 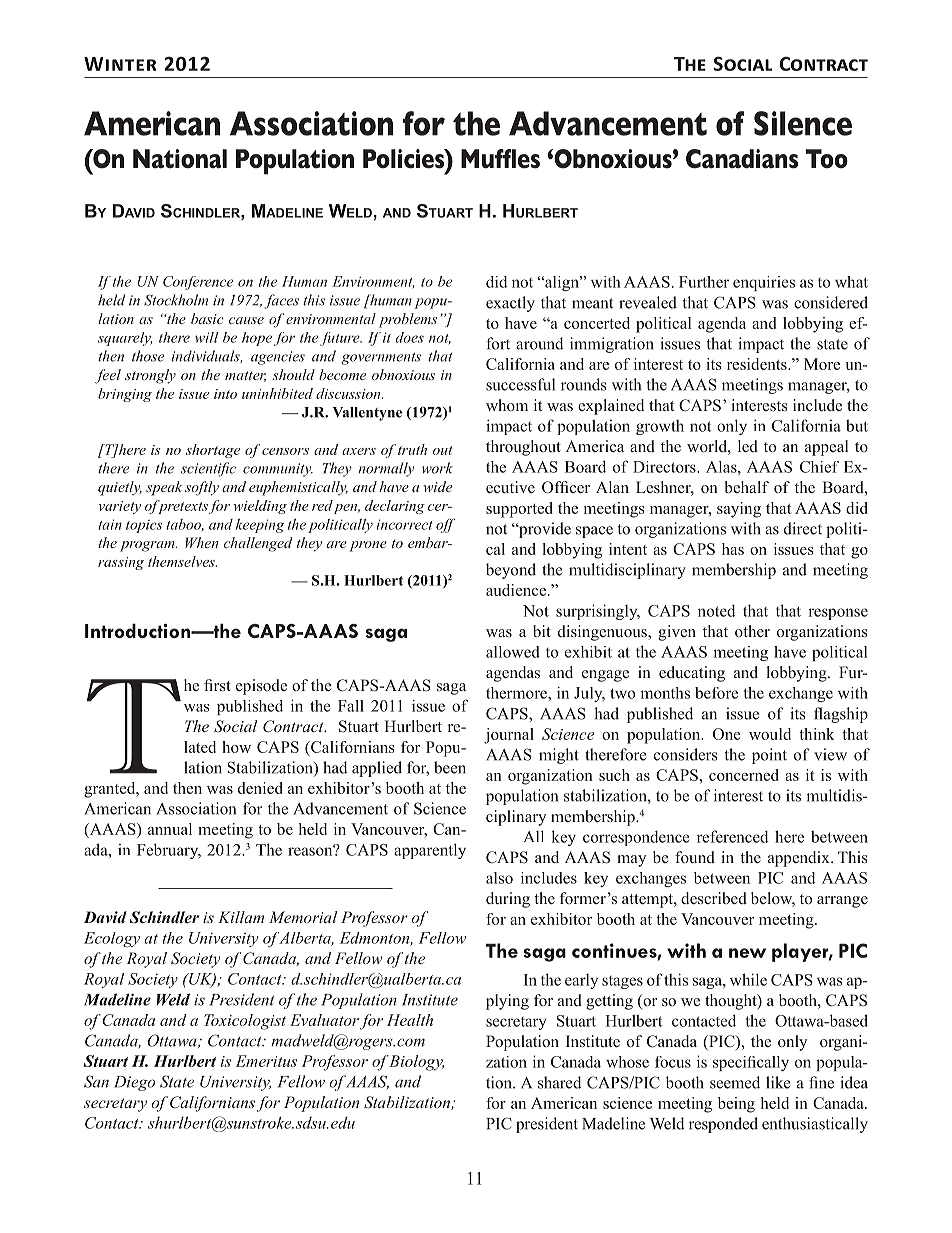 I want to click on Winter, so click(x=120, y=64).
